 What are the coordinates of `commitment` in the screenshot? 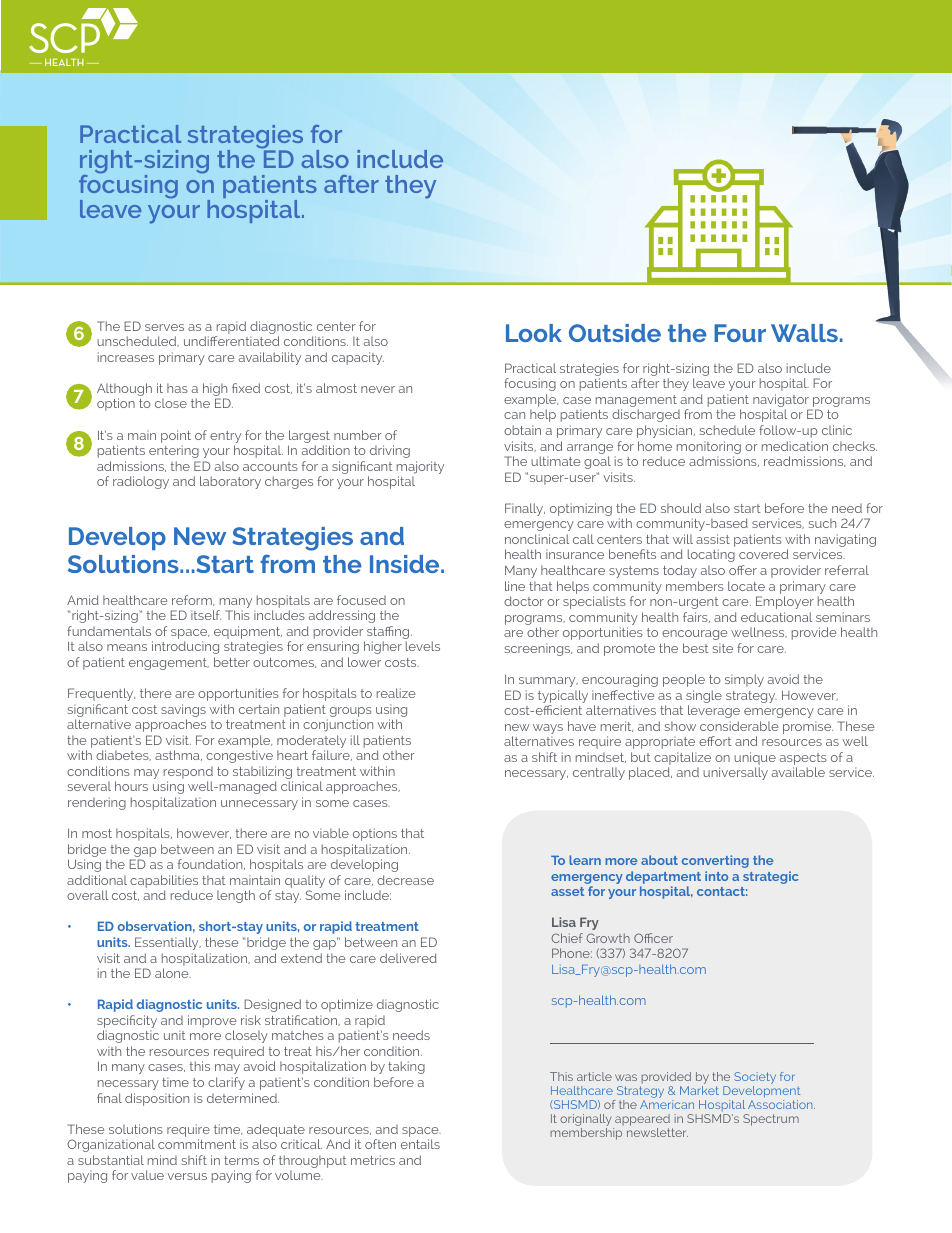 It's located at (197, 1144).
